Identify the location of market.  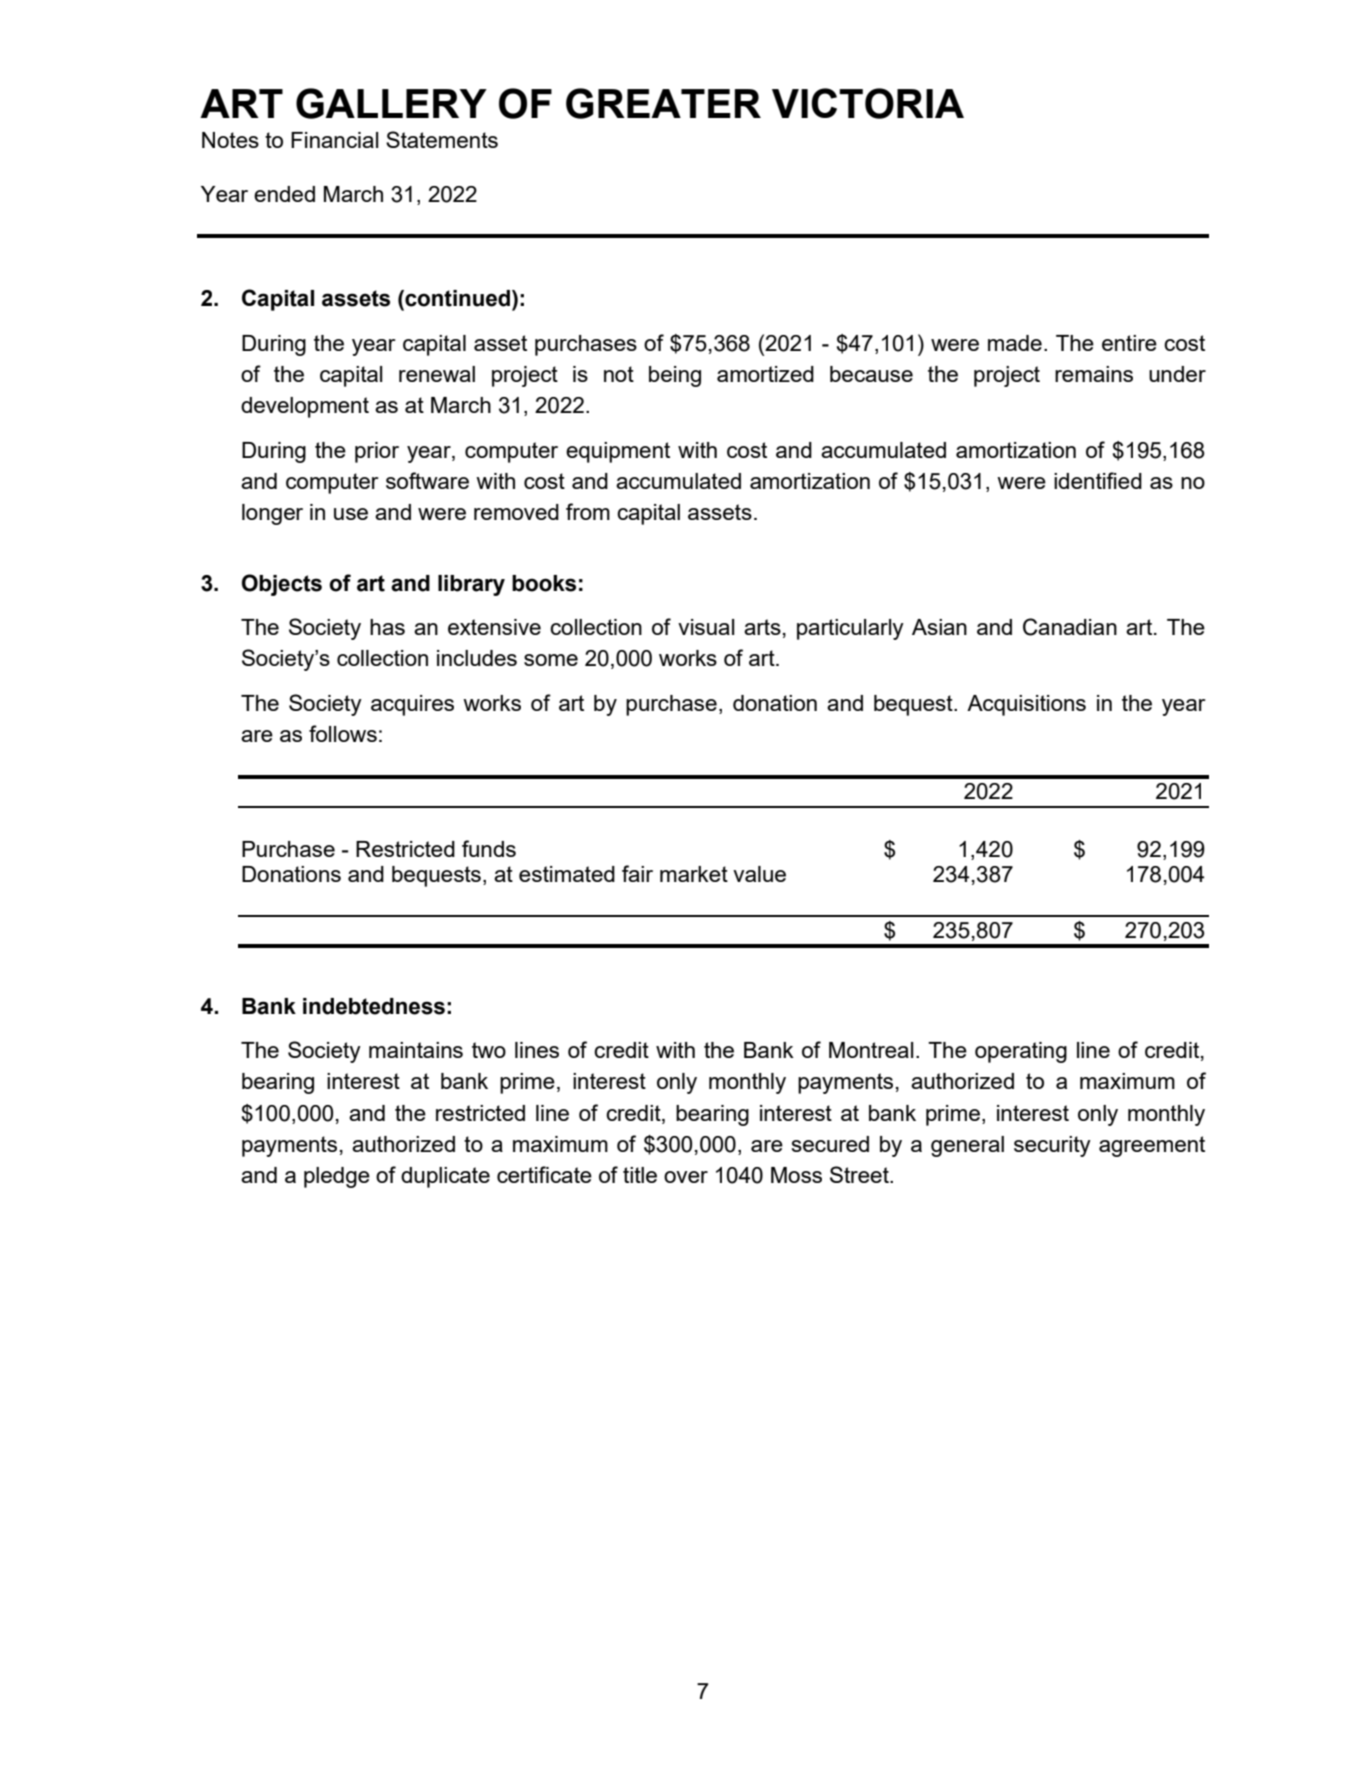
(694, 874).
